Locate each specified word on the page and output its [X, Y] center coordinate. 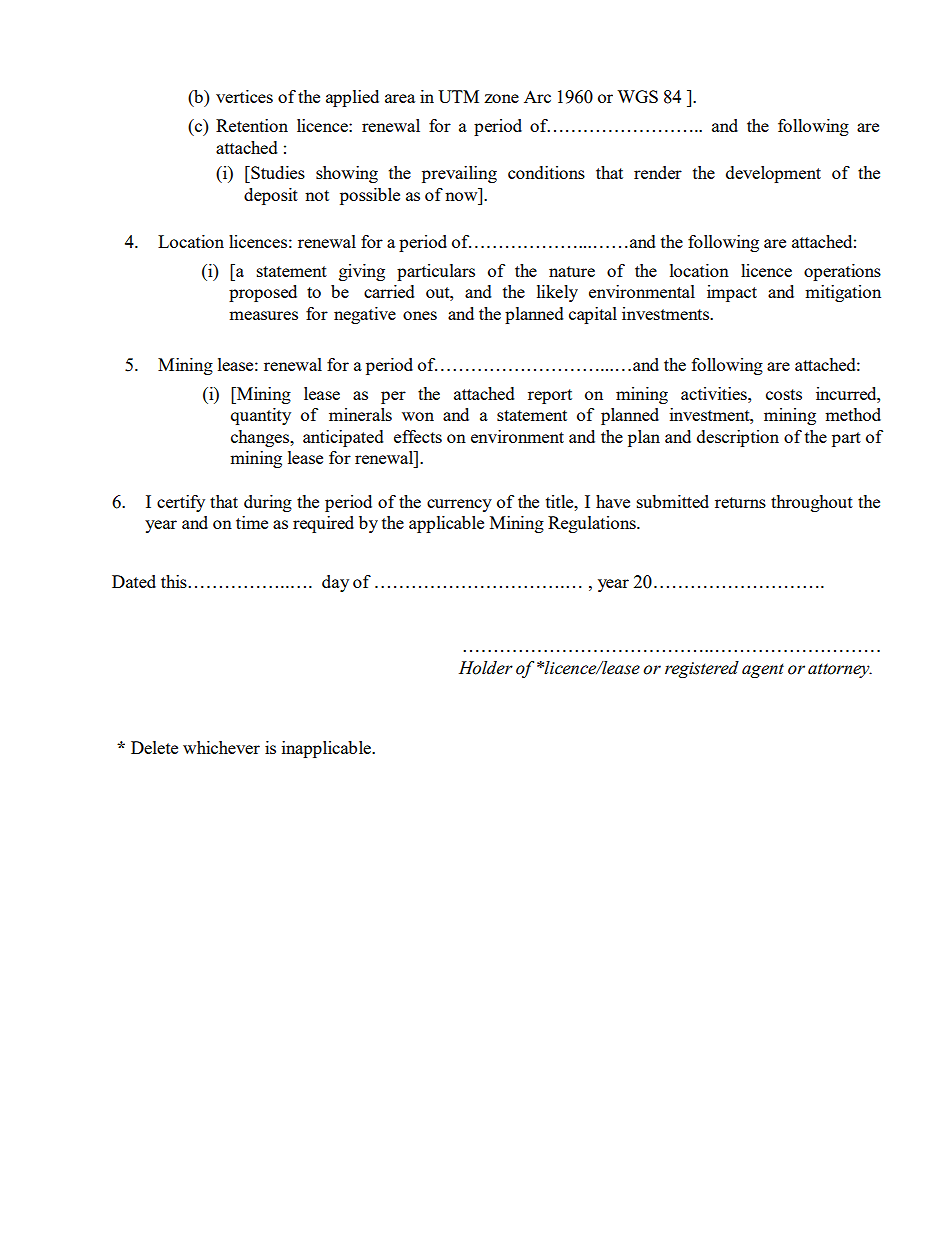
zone [501, 98]
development [773, 174]
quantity [261, 416]
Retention [252, 125]
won [418, 416]
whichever [221, 747]
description [738, 438]
